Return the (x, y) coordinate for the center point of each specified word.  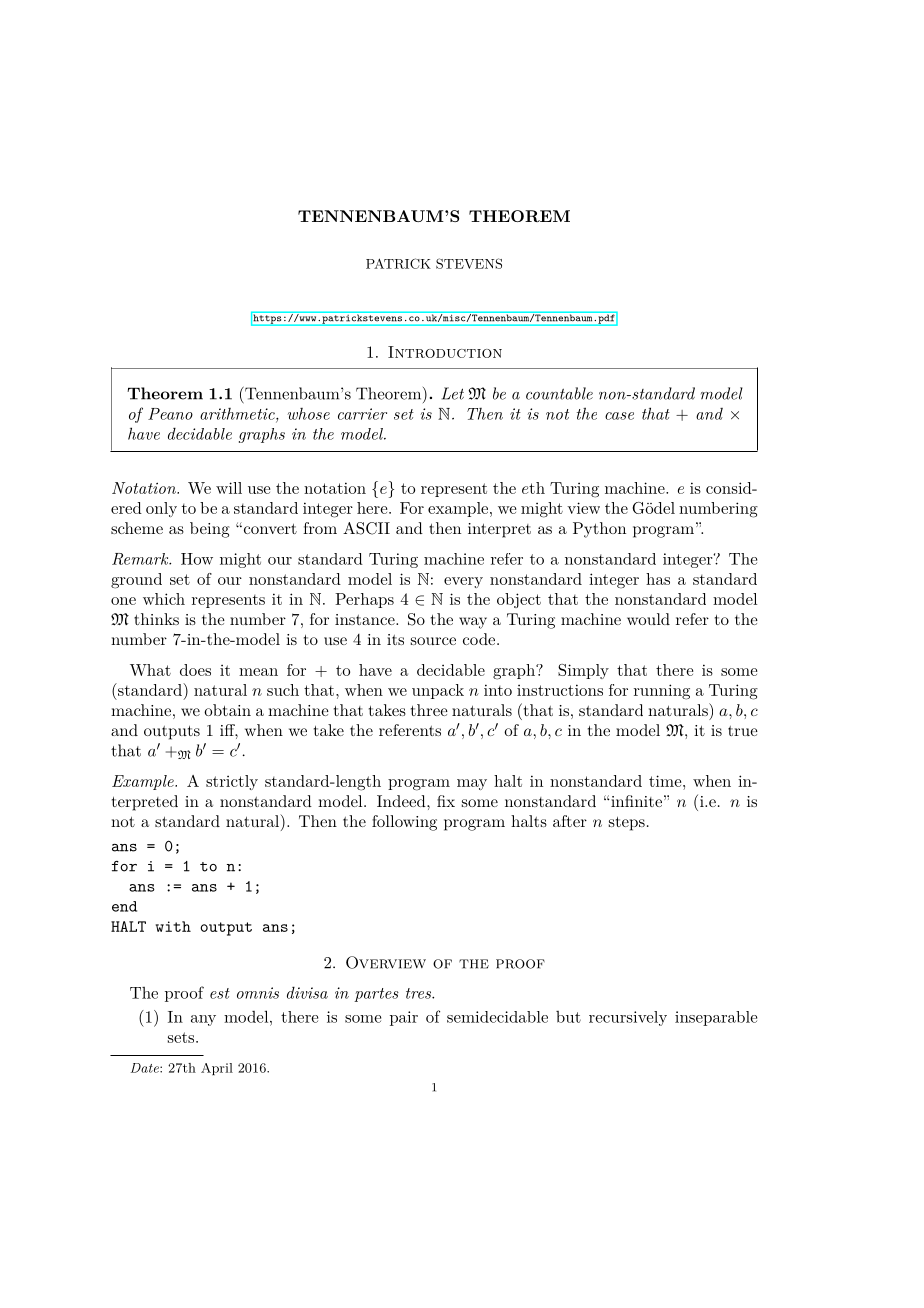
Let (453, 393)
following (404, 823)
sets (182, 1037)
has (658, 579)
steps (627, 823)
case (619, 416)
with (173, 926)
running (662, 692)
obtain (227, 710)
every (463, 582)
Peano (170, 414)
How (197, 559)
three (429, 710)
